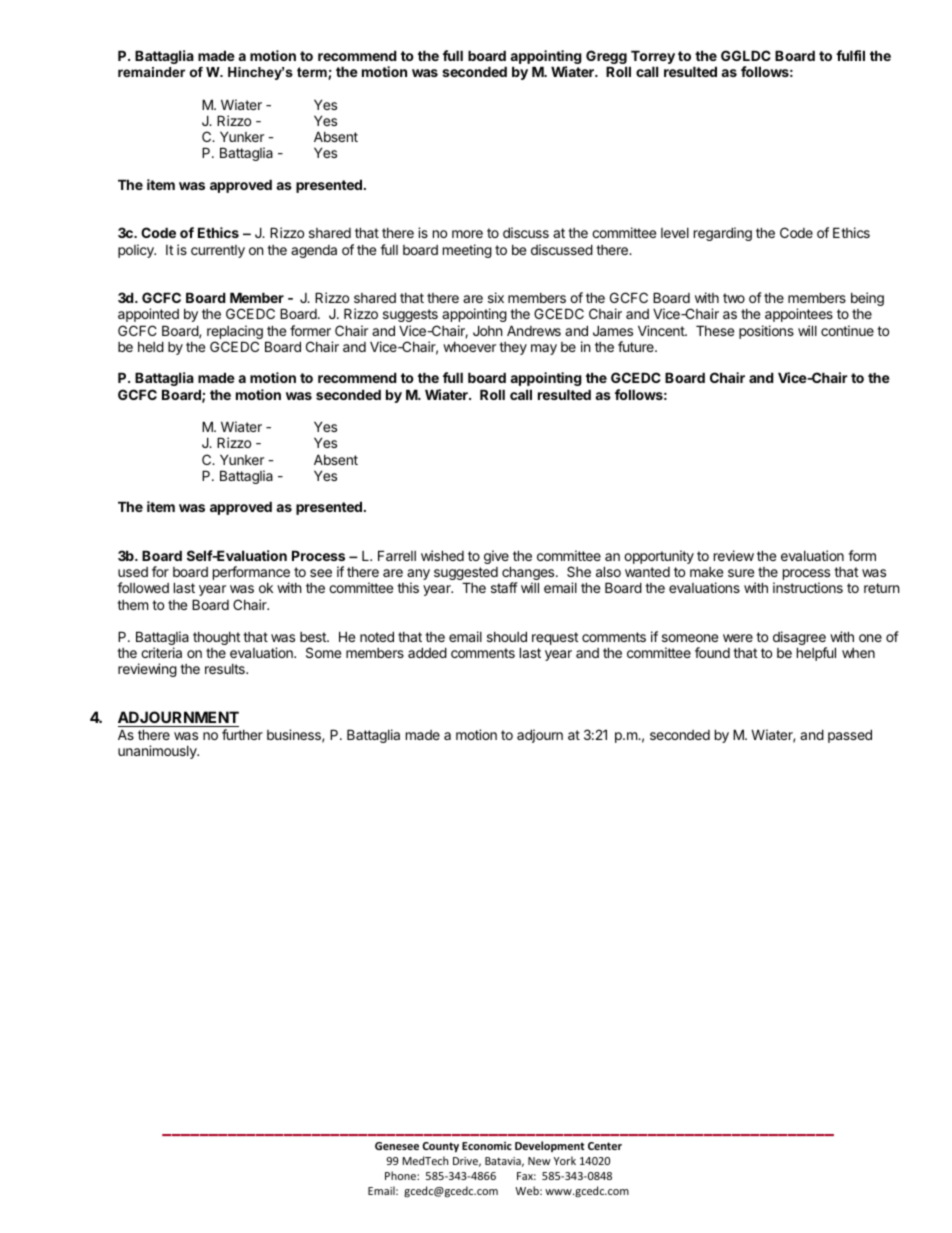 Image resolution: width=952 pixels, height=1233 pixels. Describe the element at coordinates (158, 752) in the image. I see `unanimously` at that location.
